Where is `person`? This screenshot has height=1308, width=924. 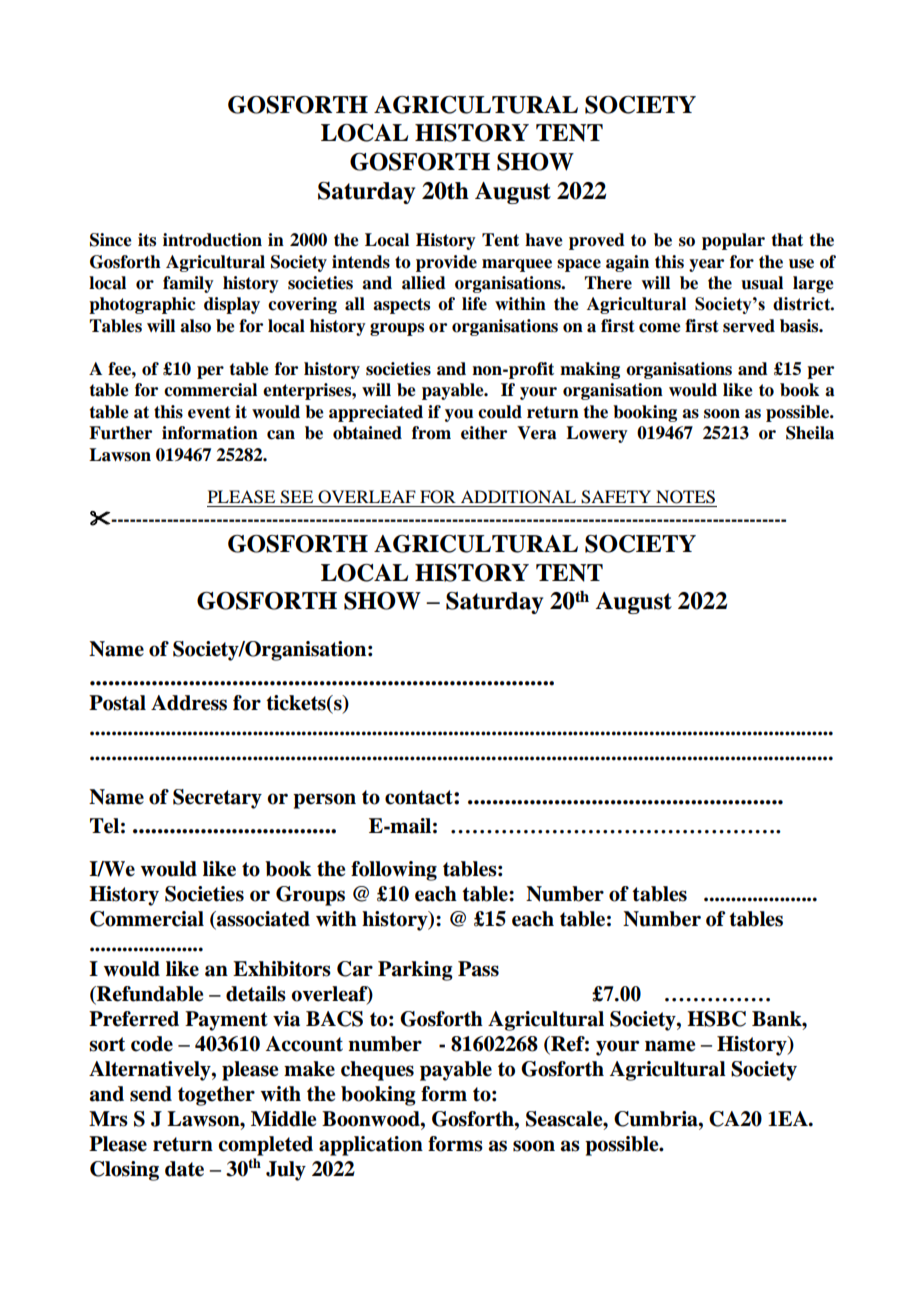 person is located at coordinates (324, 801).
